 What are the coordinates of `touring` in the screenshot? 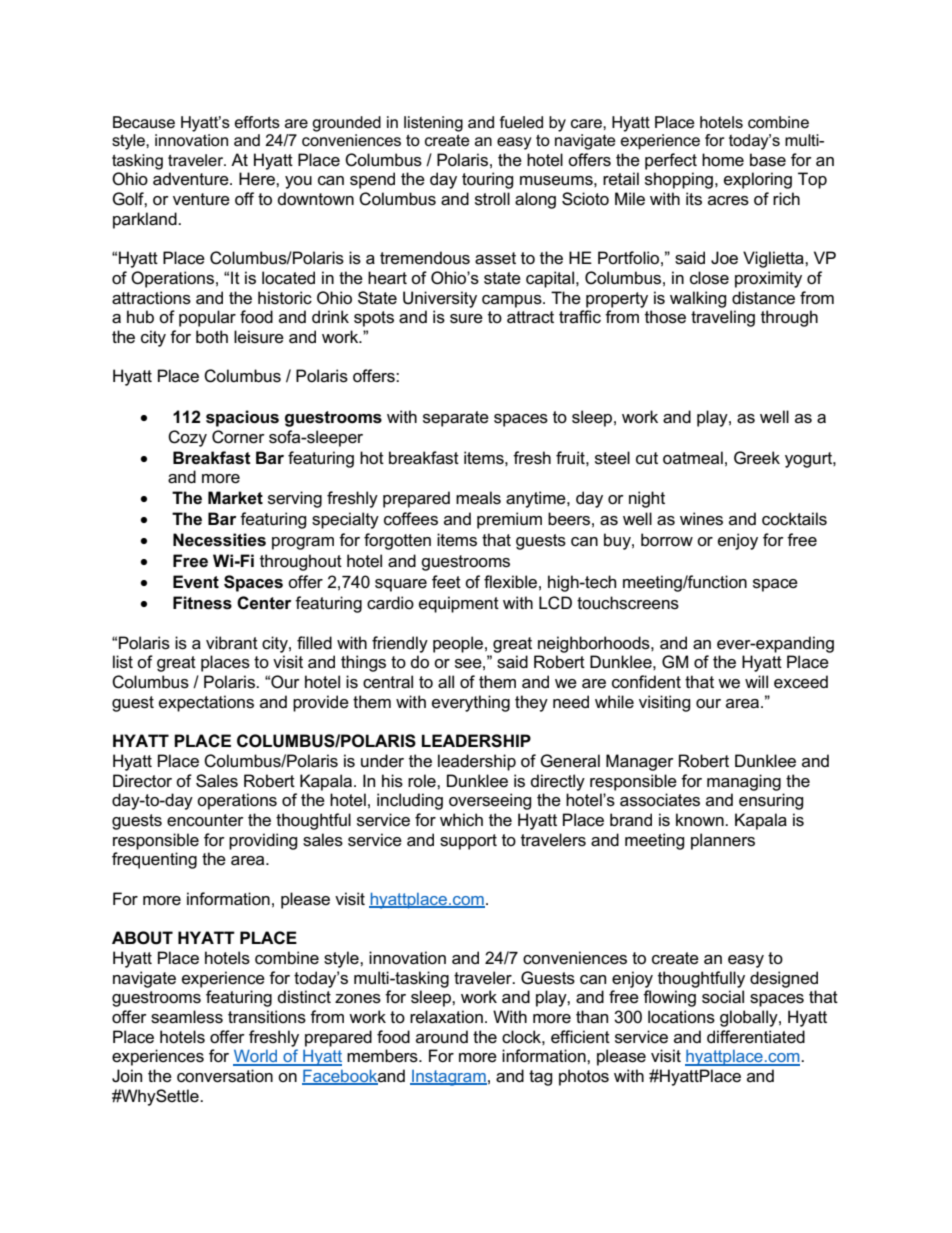 It's located at (488, 180).
